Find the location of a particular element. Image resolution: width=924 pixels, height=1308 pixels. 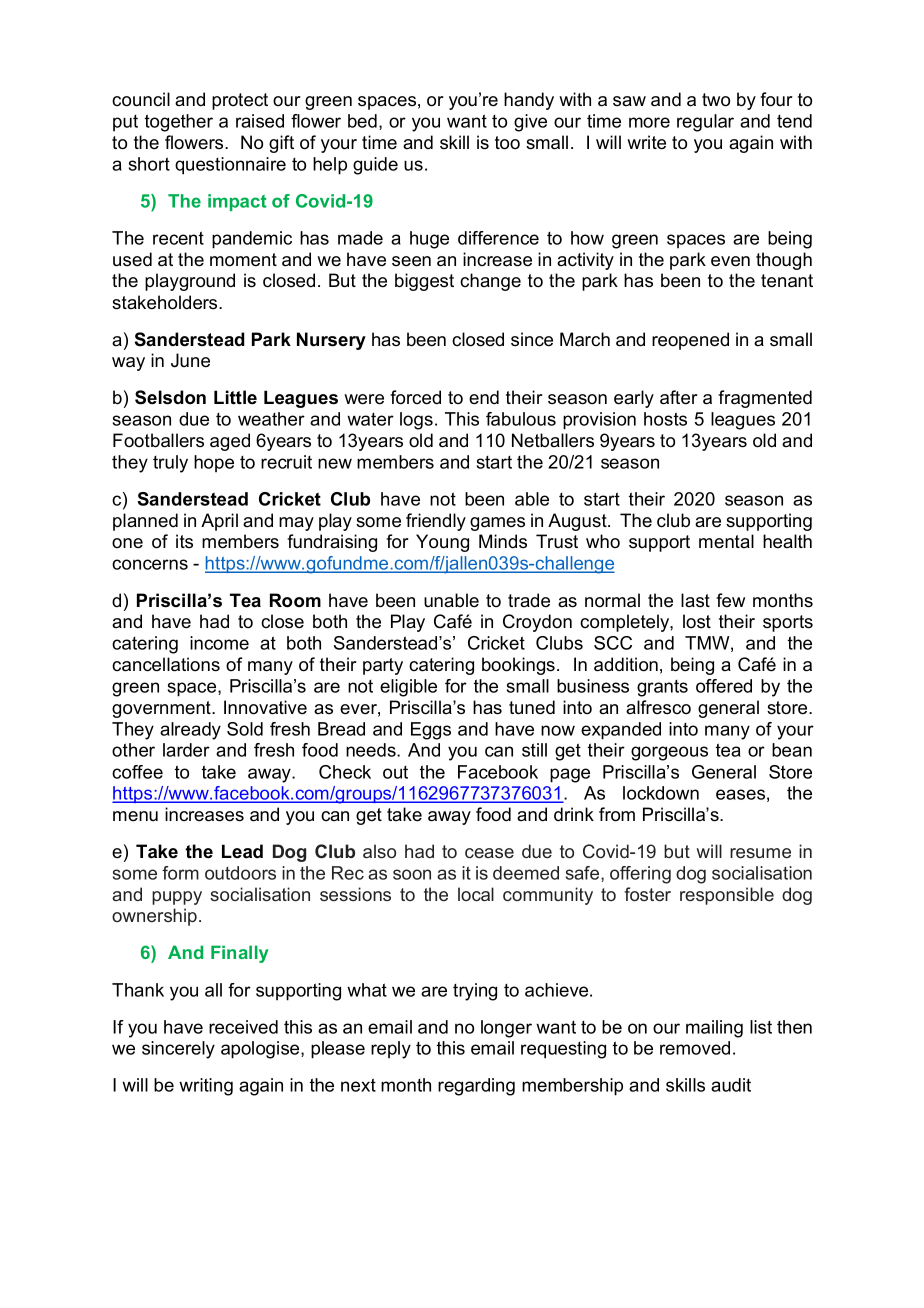

resume is located at coordinates (760, 853).
